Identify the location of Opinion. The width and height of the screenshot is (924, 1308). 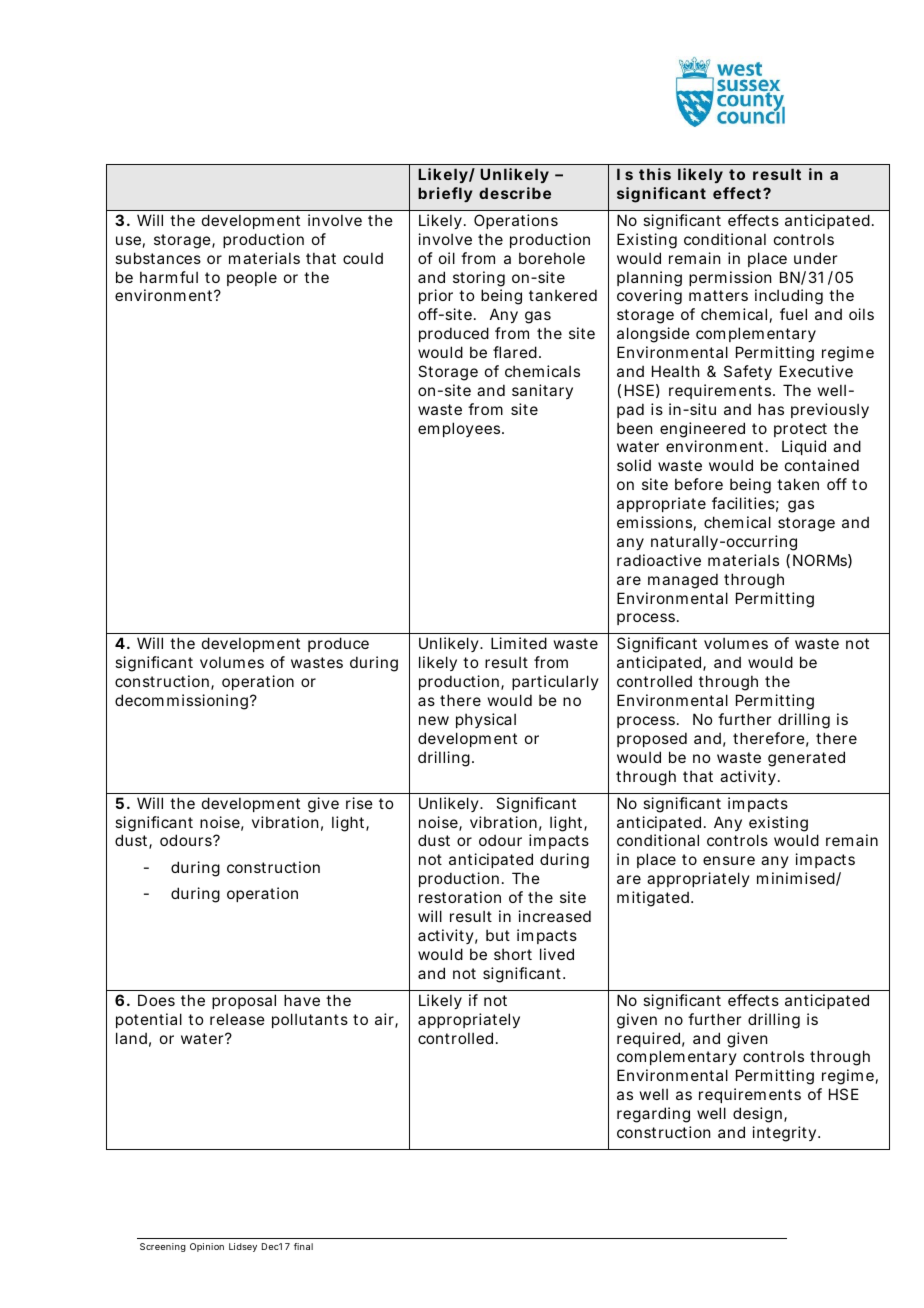
(207, 1247).
